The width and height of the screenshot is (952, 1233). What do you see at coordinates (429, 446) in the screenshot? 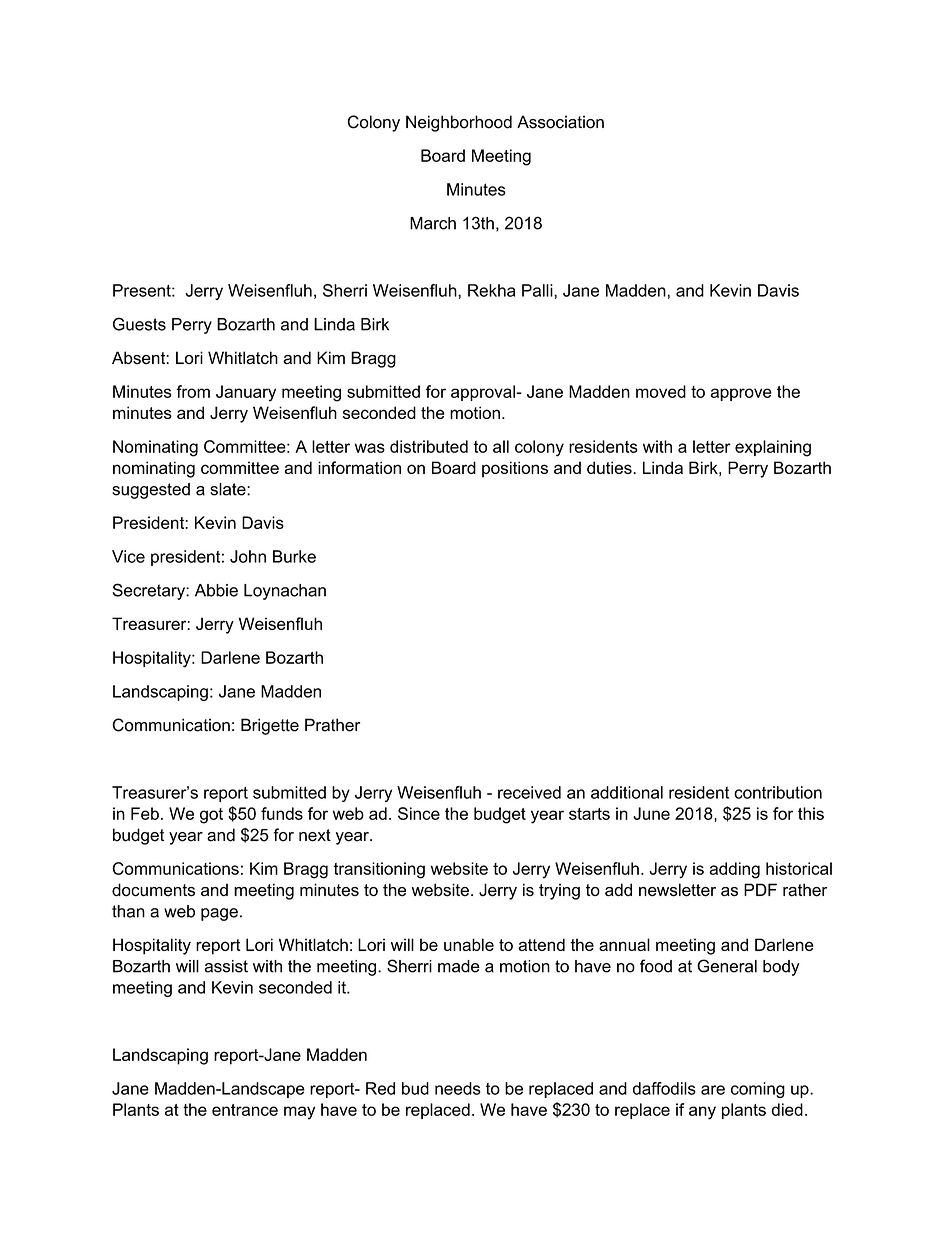
I see `distributed` at bounding box center [429, 446].
